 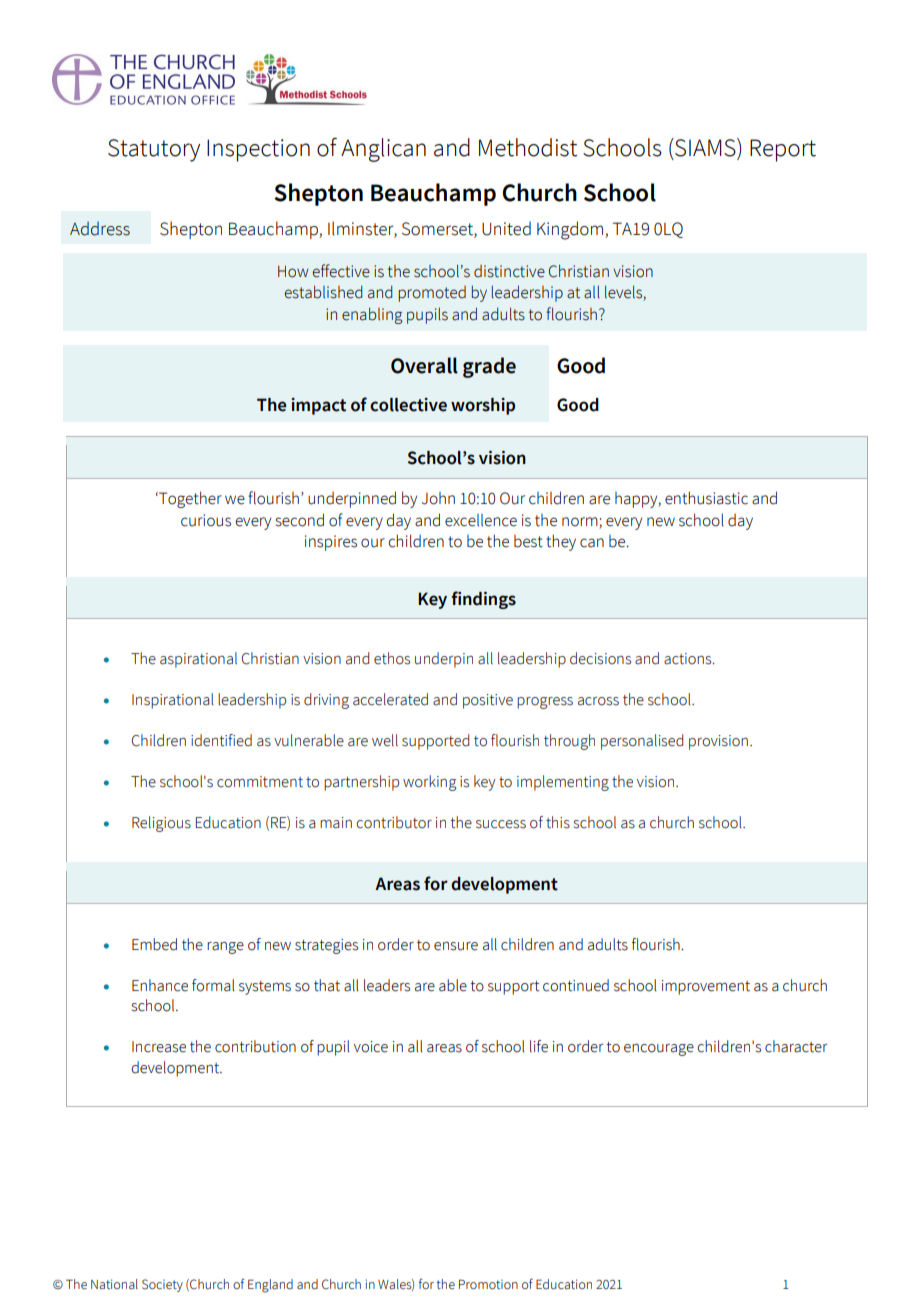 I want to click on Society, so click(x=162, y=1285).
